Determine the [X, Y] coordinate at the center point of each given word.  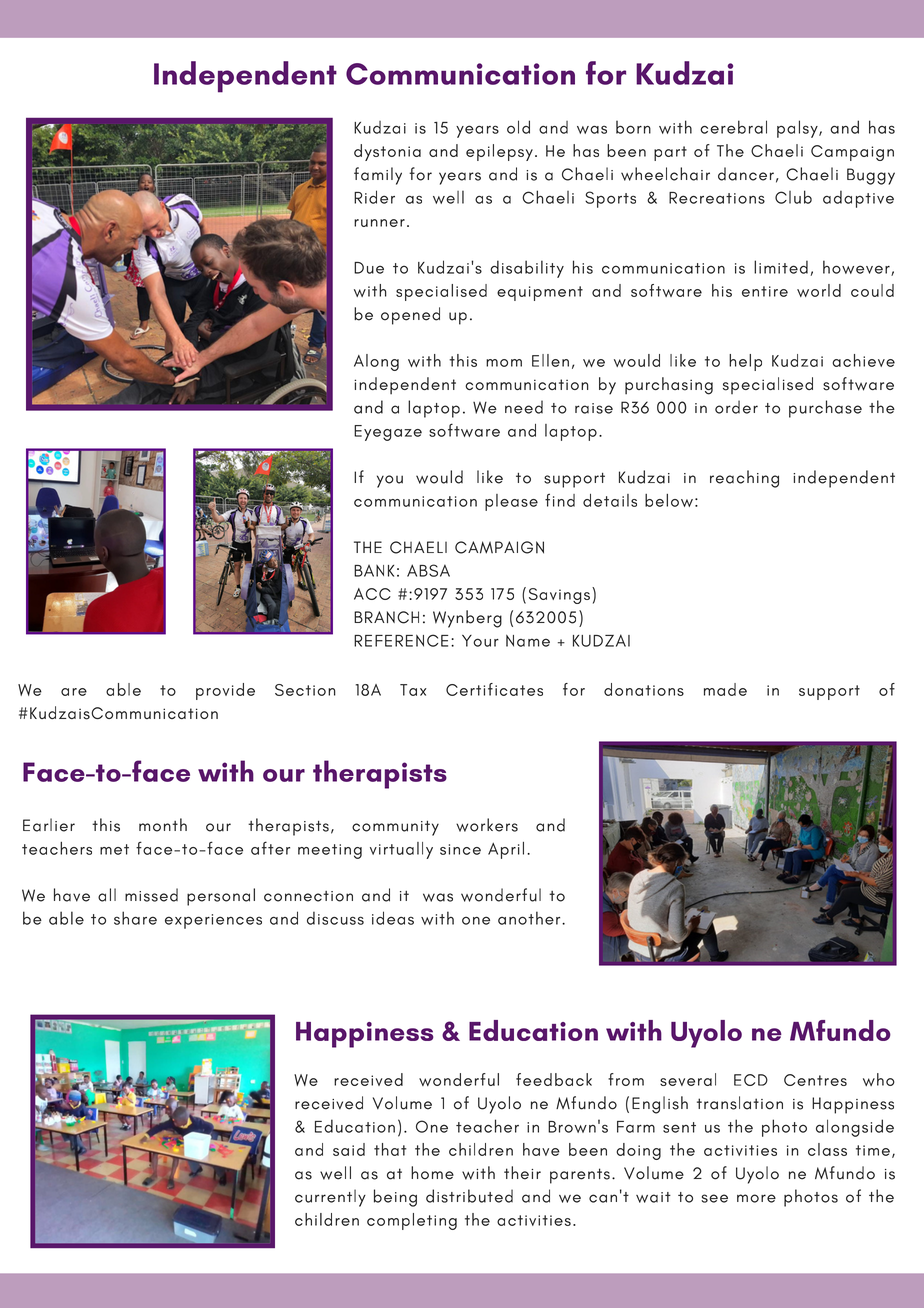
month [163, 825]
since [460, 849]
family [378, 176]
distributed [469, 1196]
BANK [374, 571]
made [725, 689]
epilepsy [499, 152]
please [511, 502]
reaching [744, 479]
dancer [746, 174]
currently [330, 1198]
